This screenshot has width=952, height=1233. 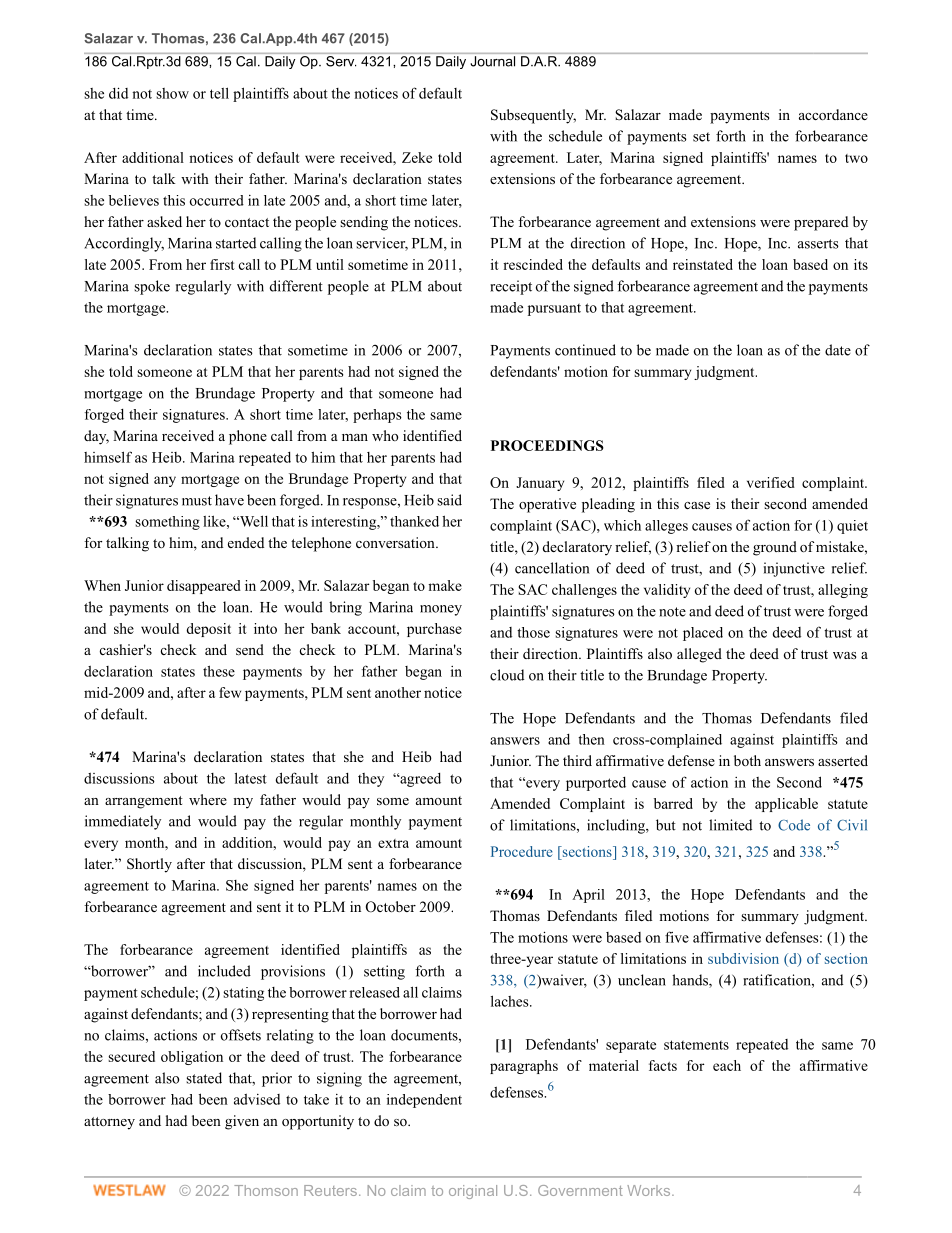 I want to click on Journal, so click(x=493, y=61).
